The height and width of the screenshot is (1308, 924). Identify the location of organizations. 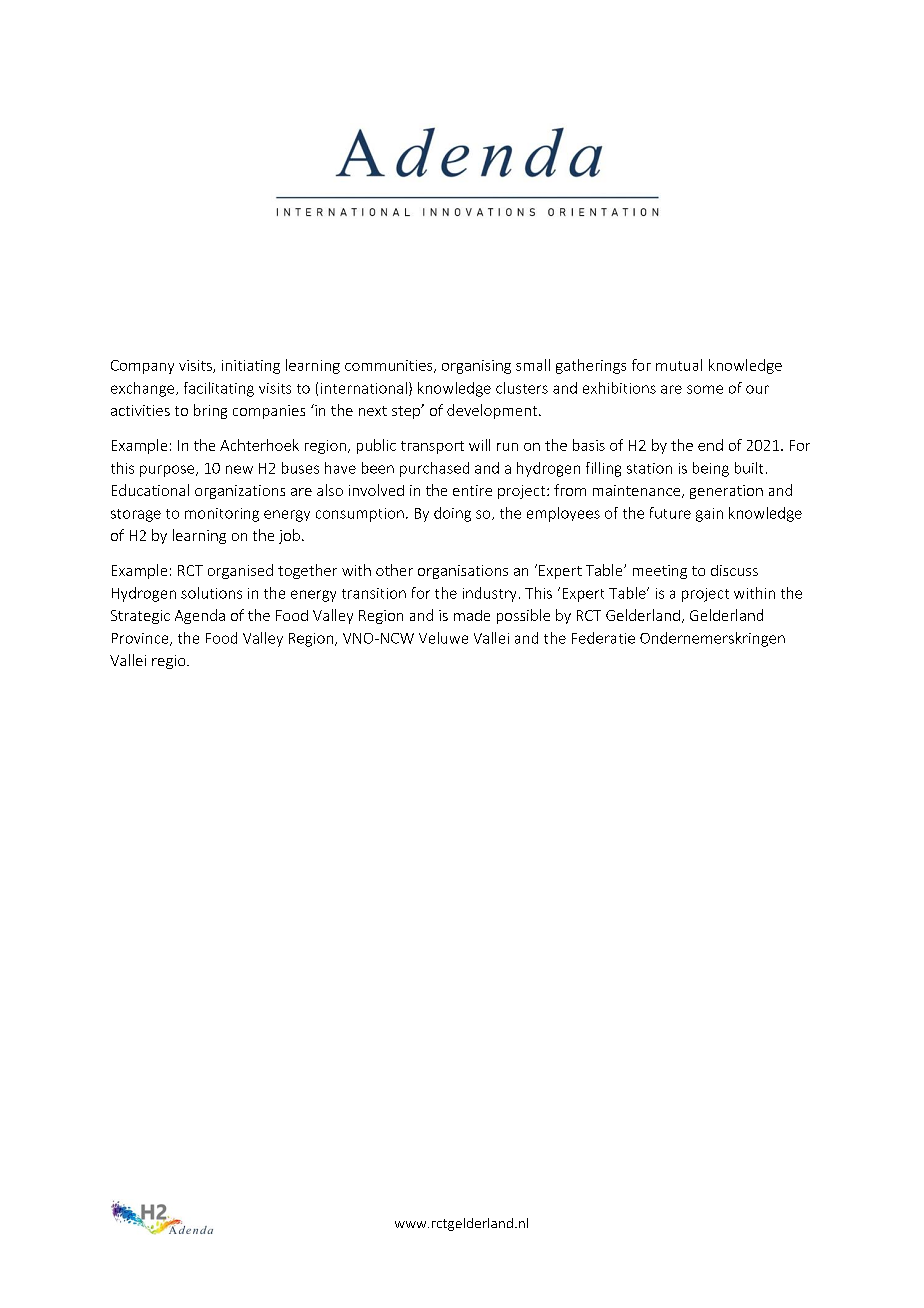
(240, 492).
